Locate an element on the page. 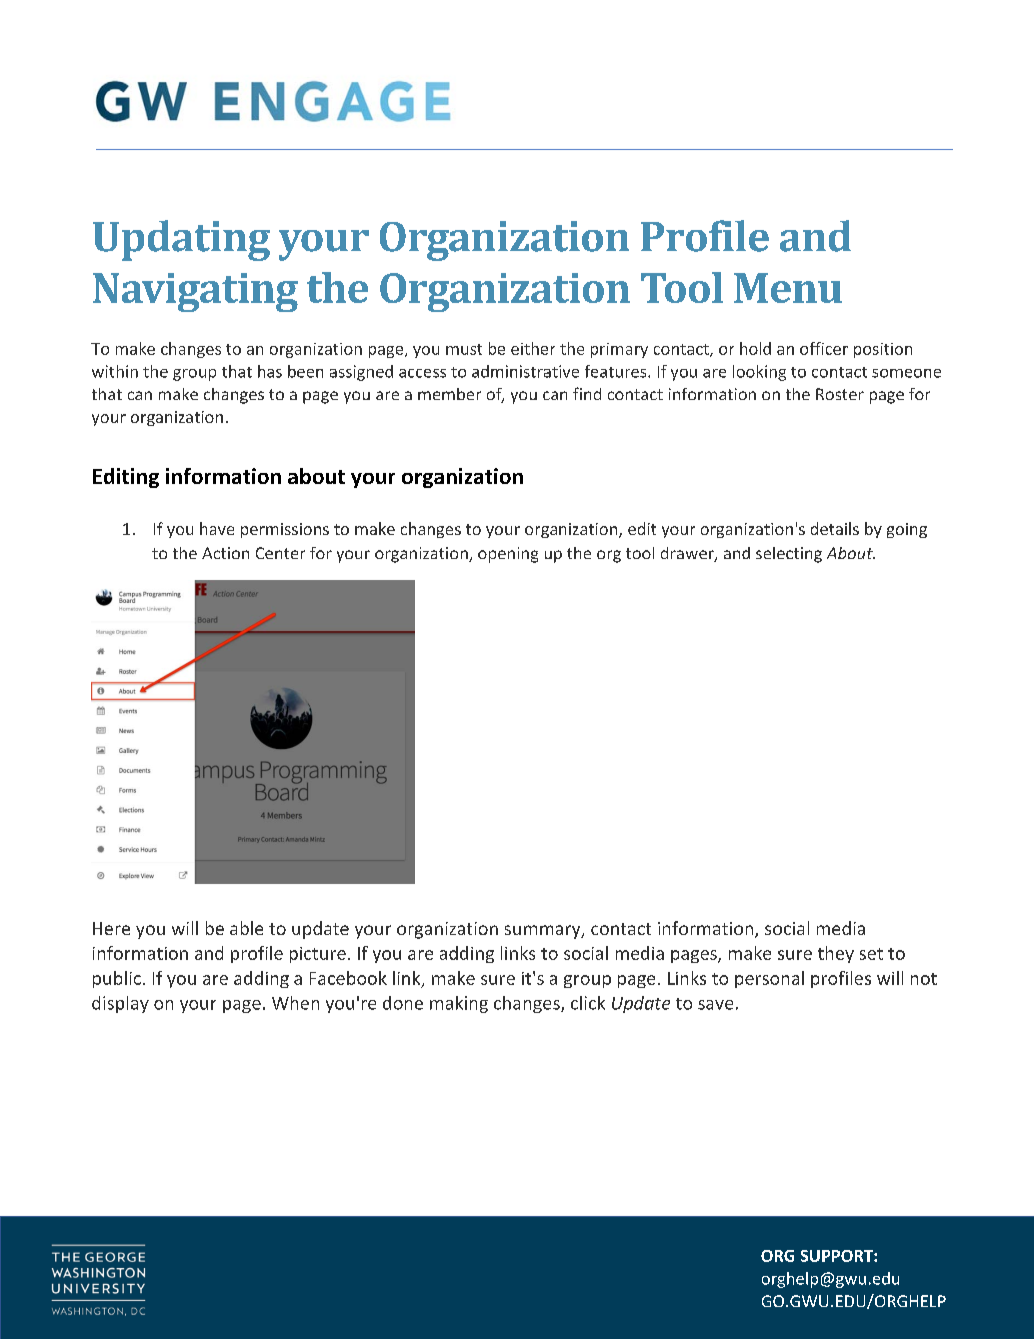 This image has height=1339, width=1034. either is located at coordinates (533, 348).
